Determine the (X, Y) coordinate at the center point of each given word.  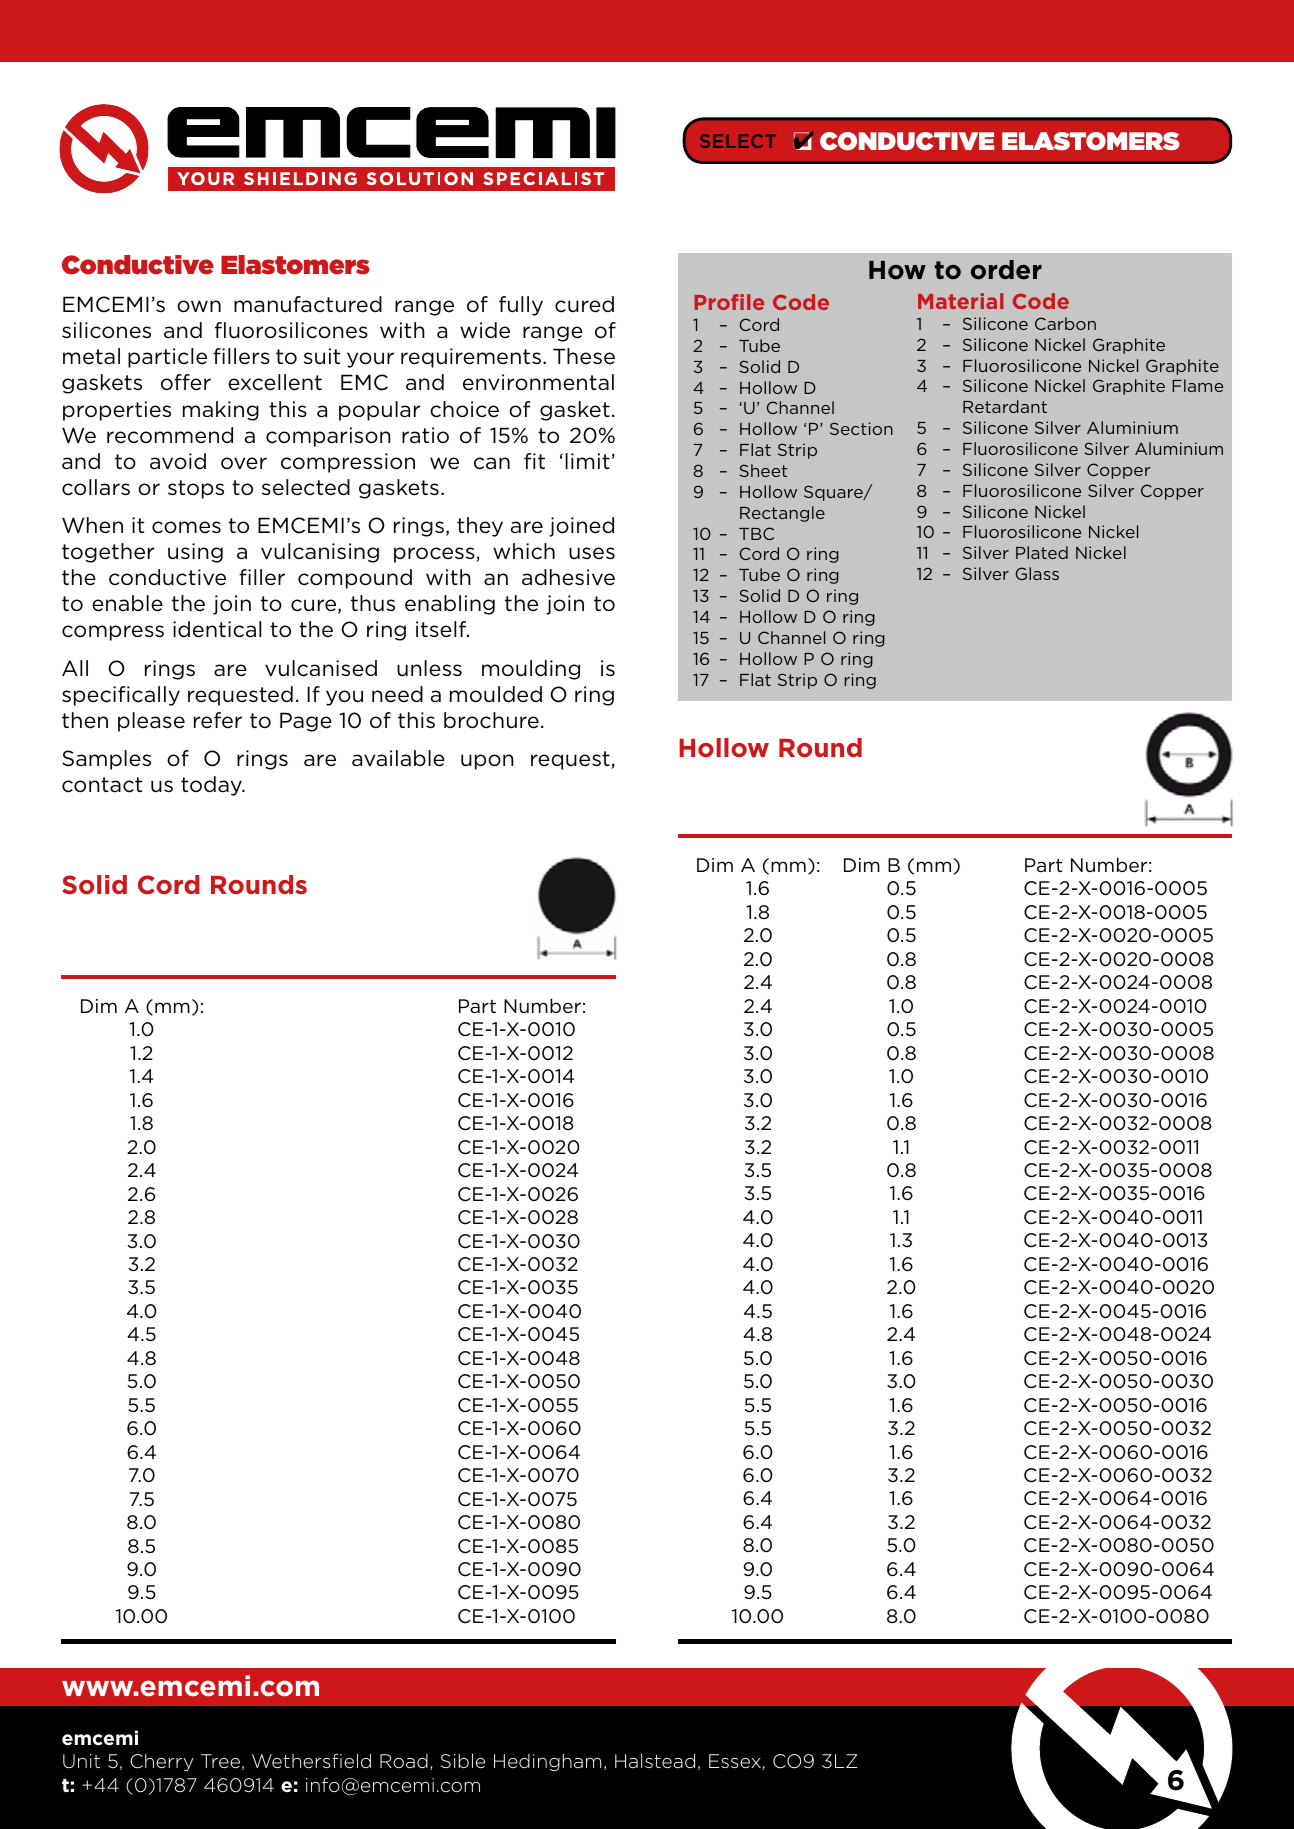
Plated (1042, 552)
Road (404, 1761)
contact (102, 785)
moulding (531, 670)
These (584, 356)
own (199, 306)
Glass (1037, 573)
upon (487, 762)
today (212, 786)
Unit (81, 1761)
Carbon (1065, 323)
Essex (736, 1762)
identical (217, 629)
